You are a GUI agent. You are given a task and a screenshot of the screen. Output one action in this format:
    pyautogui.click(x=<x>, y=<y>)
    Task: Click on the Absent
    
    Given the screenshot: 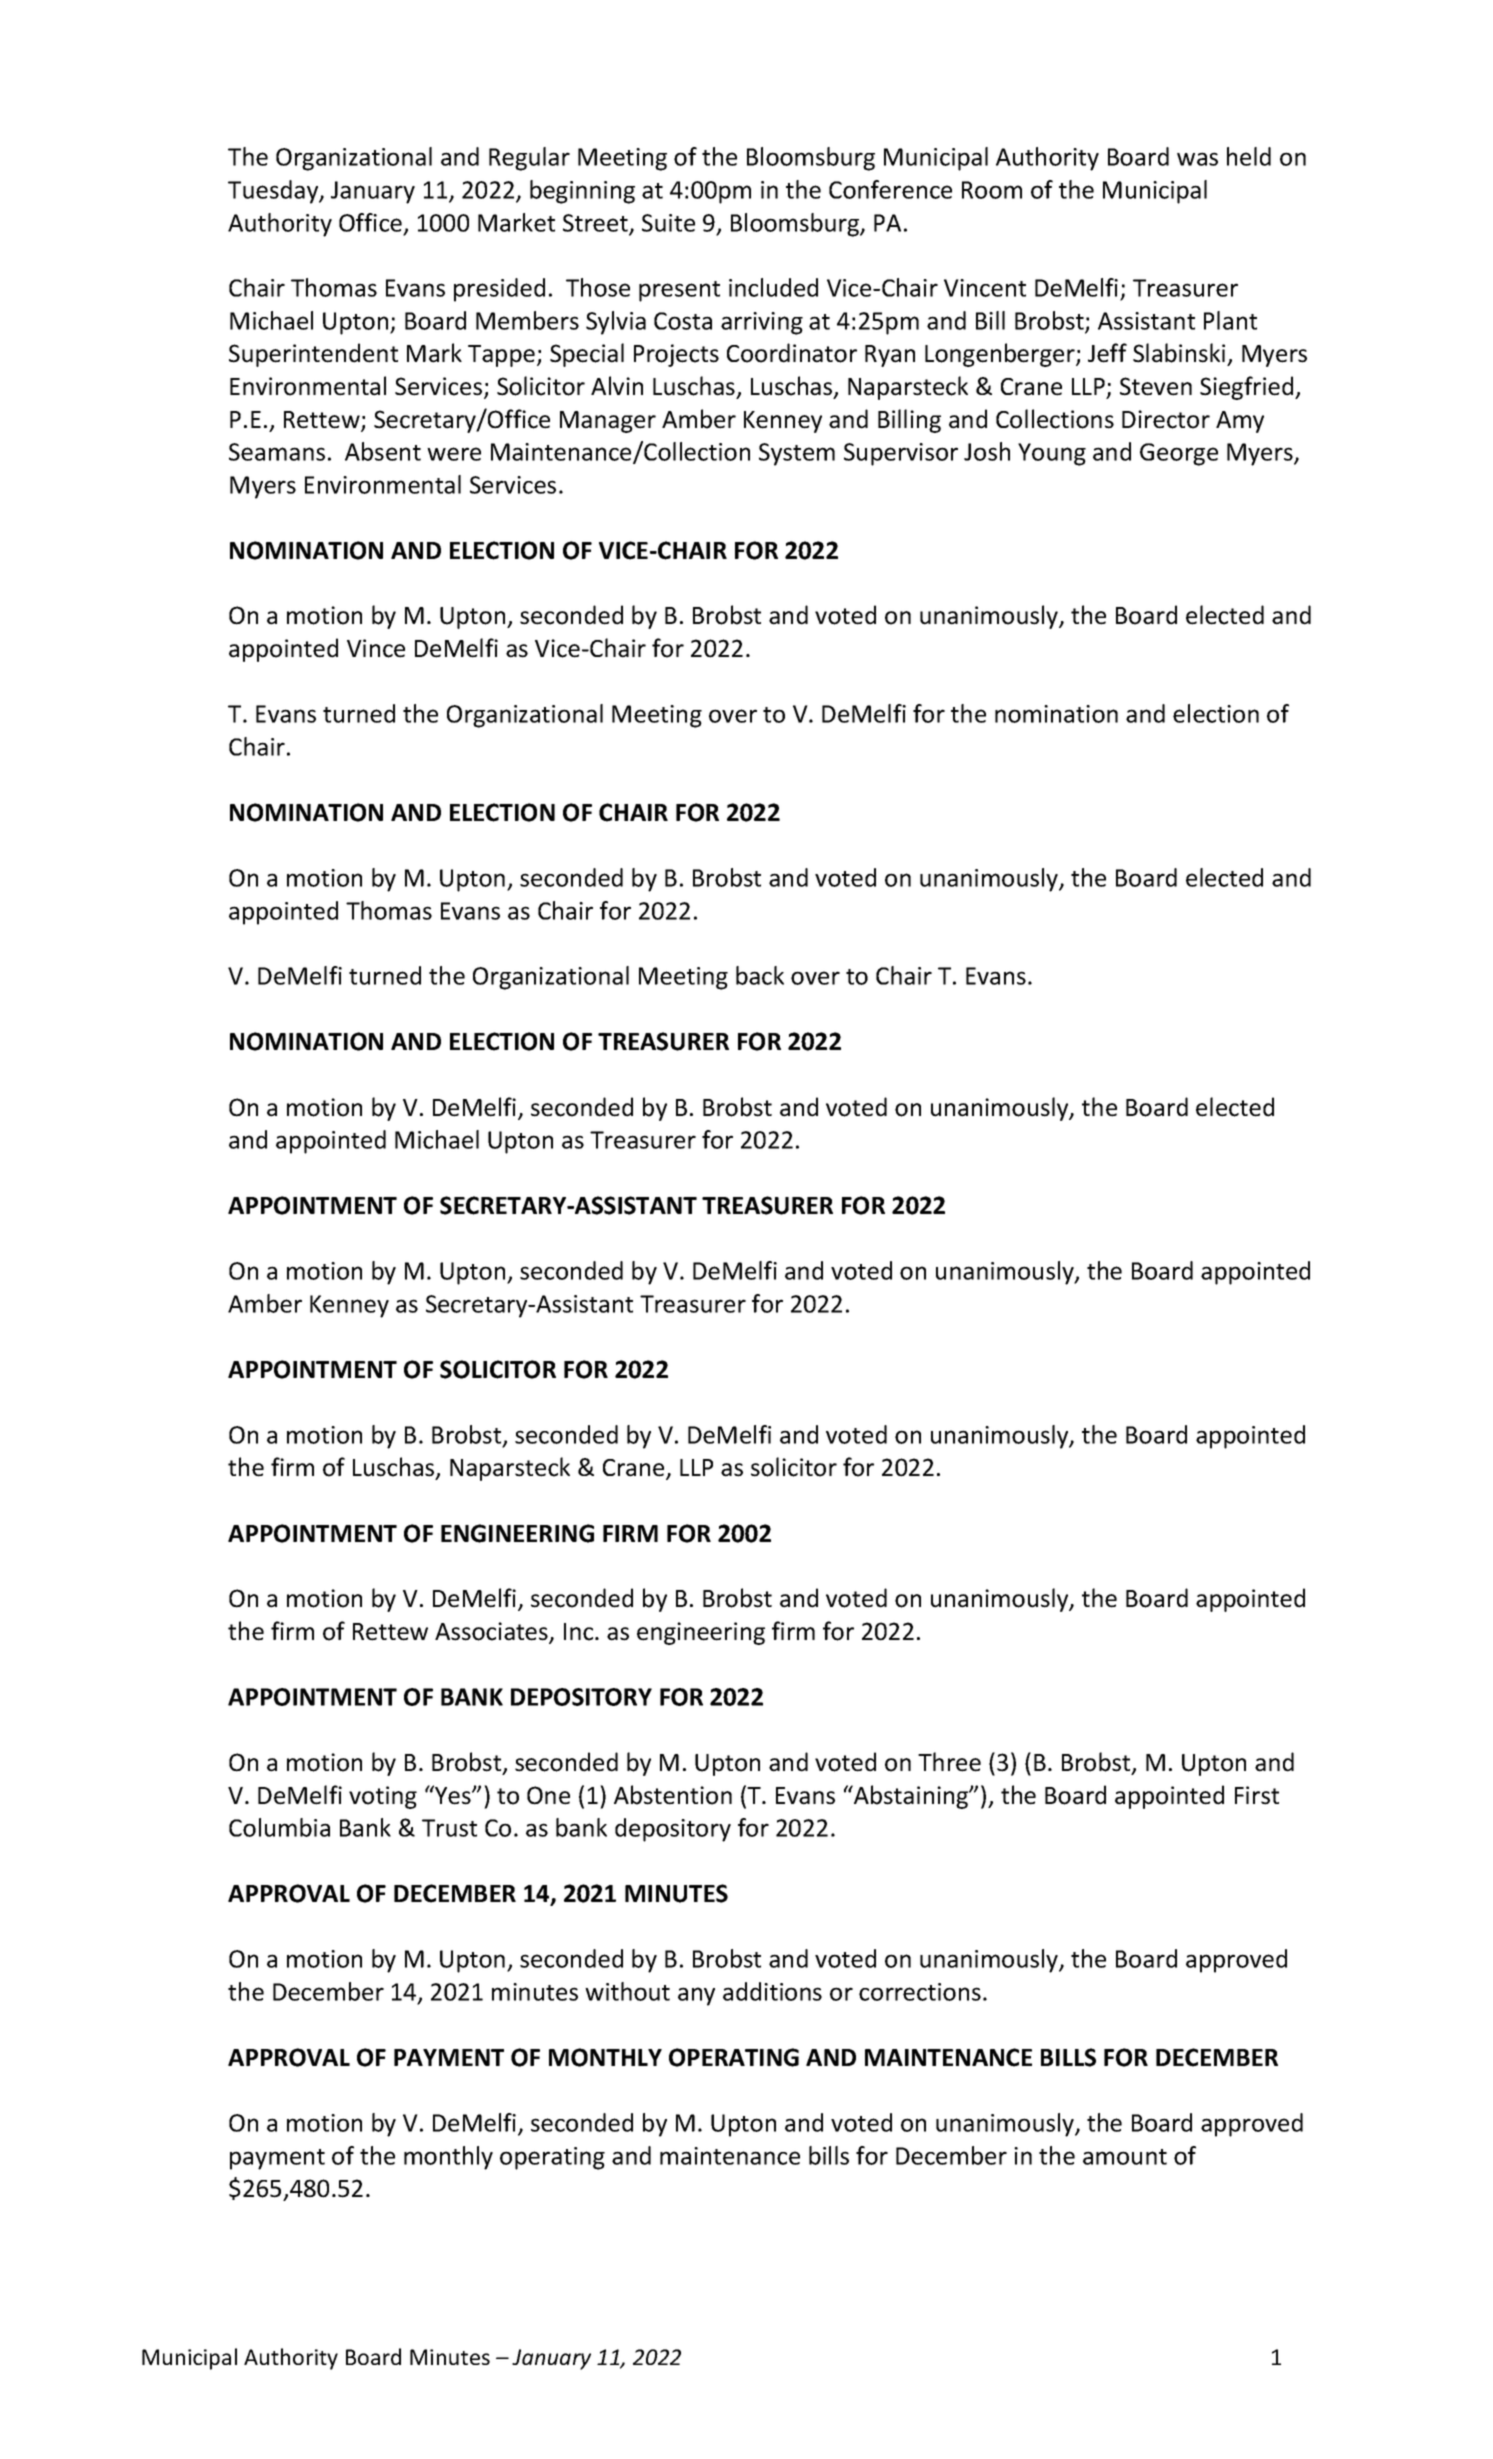 What is the action you would take?
    pyautogui.click(x=383, y=451)
